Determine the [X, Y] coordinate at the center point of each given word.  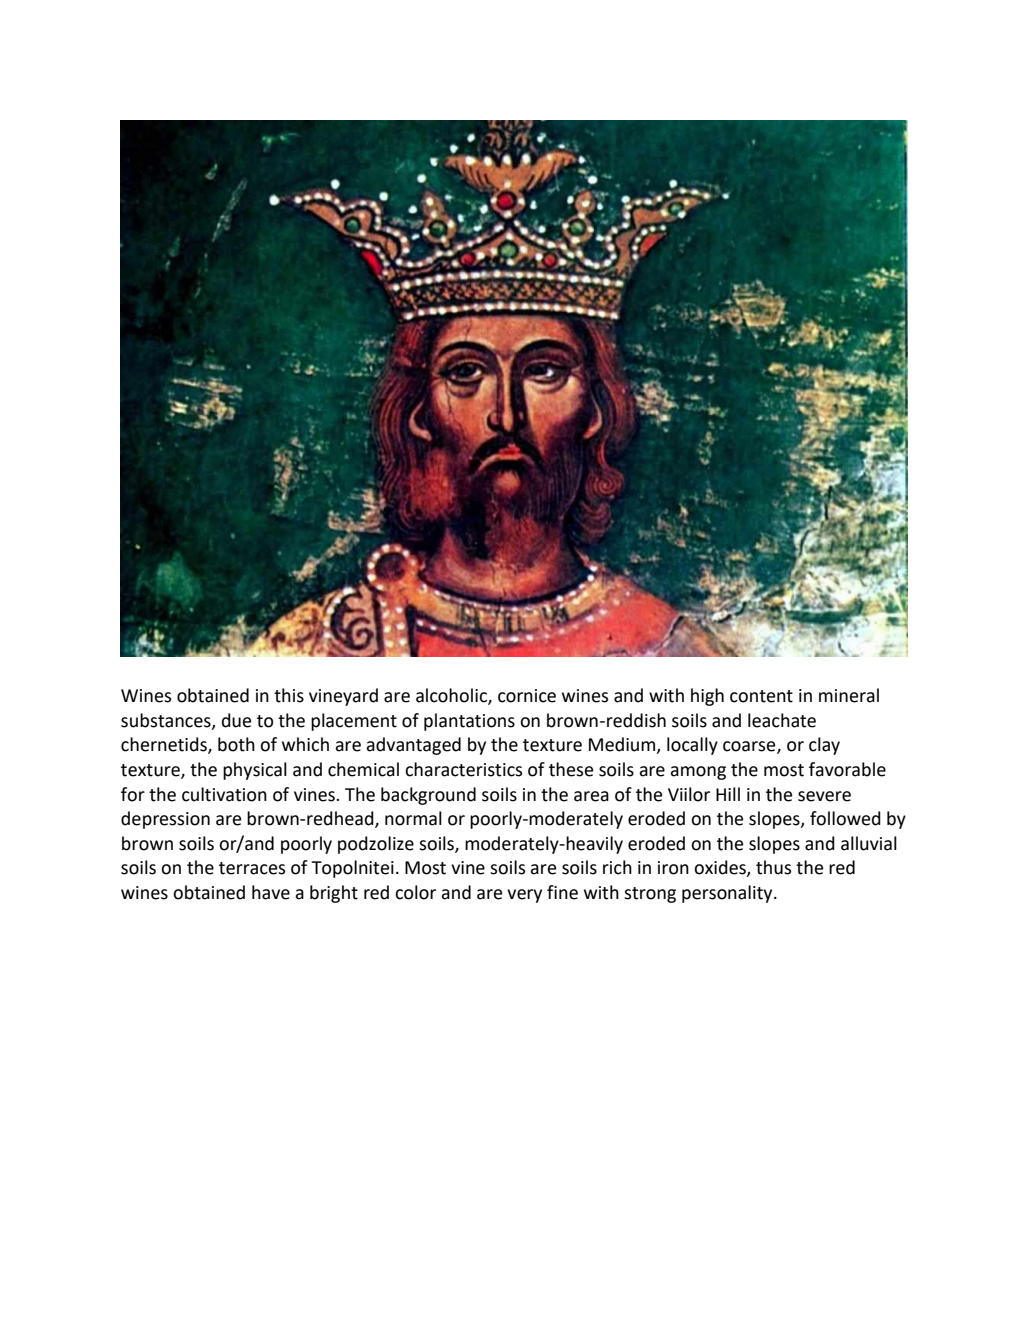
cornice [527, 696]
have [271, 892]
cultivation [224, 794]
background [428, 796]
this [289, 695]
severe [824, 796]
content [761, 696]
